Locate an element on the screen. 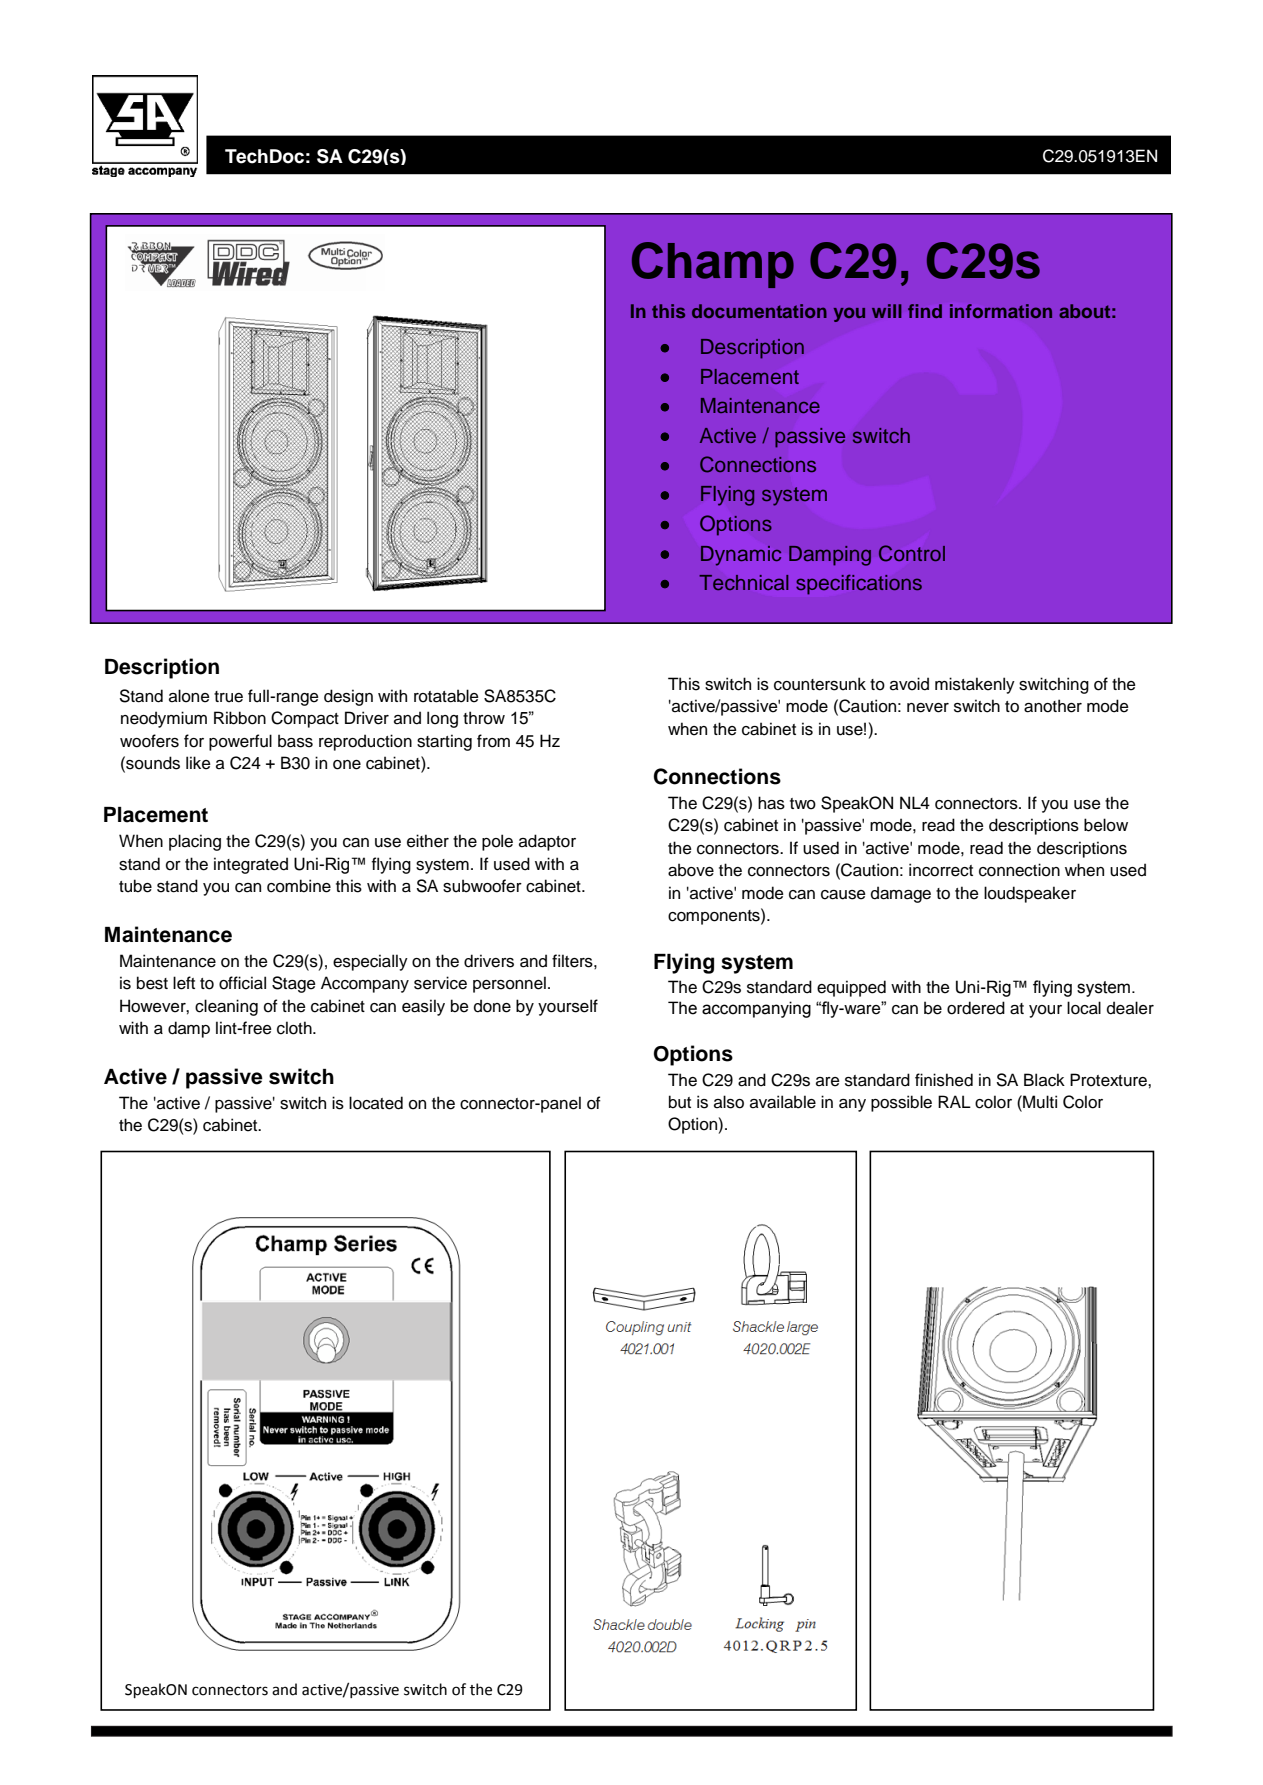 The image size is (1263, 1785). but is located at coordinates (680, 1102).
